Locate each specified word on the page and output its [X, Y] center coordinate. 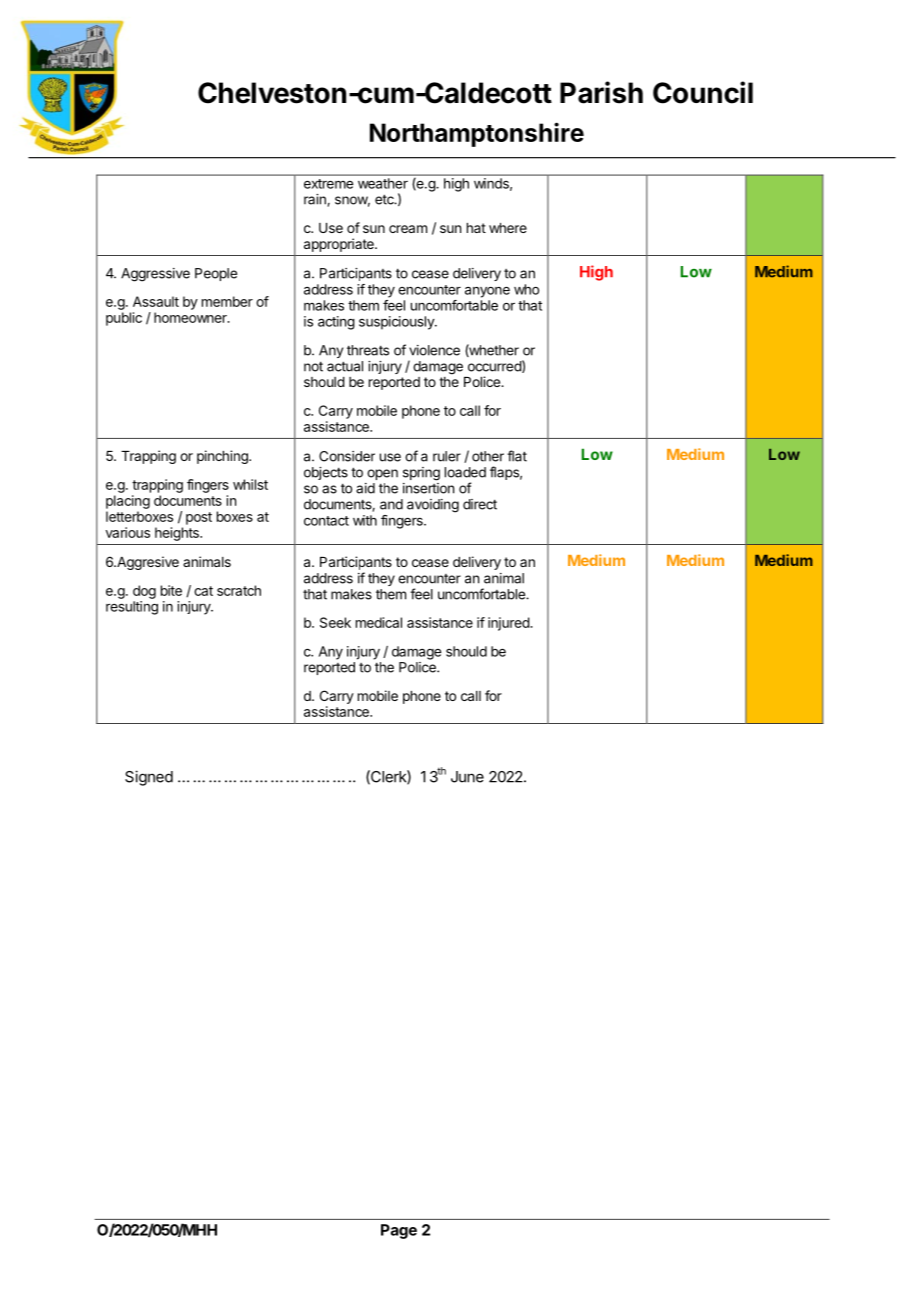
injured [509, 624]
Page [399, 1231]
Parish [601, 92]
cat [203, 591]
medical [379, 622]
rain [316, 200]
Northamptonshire [477, 134]
